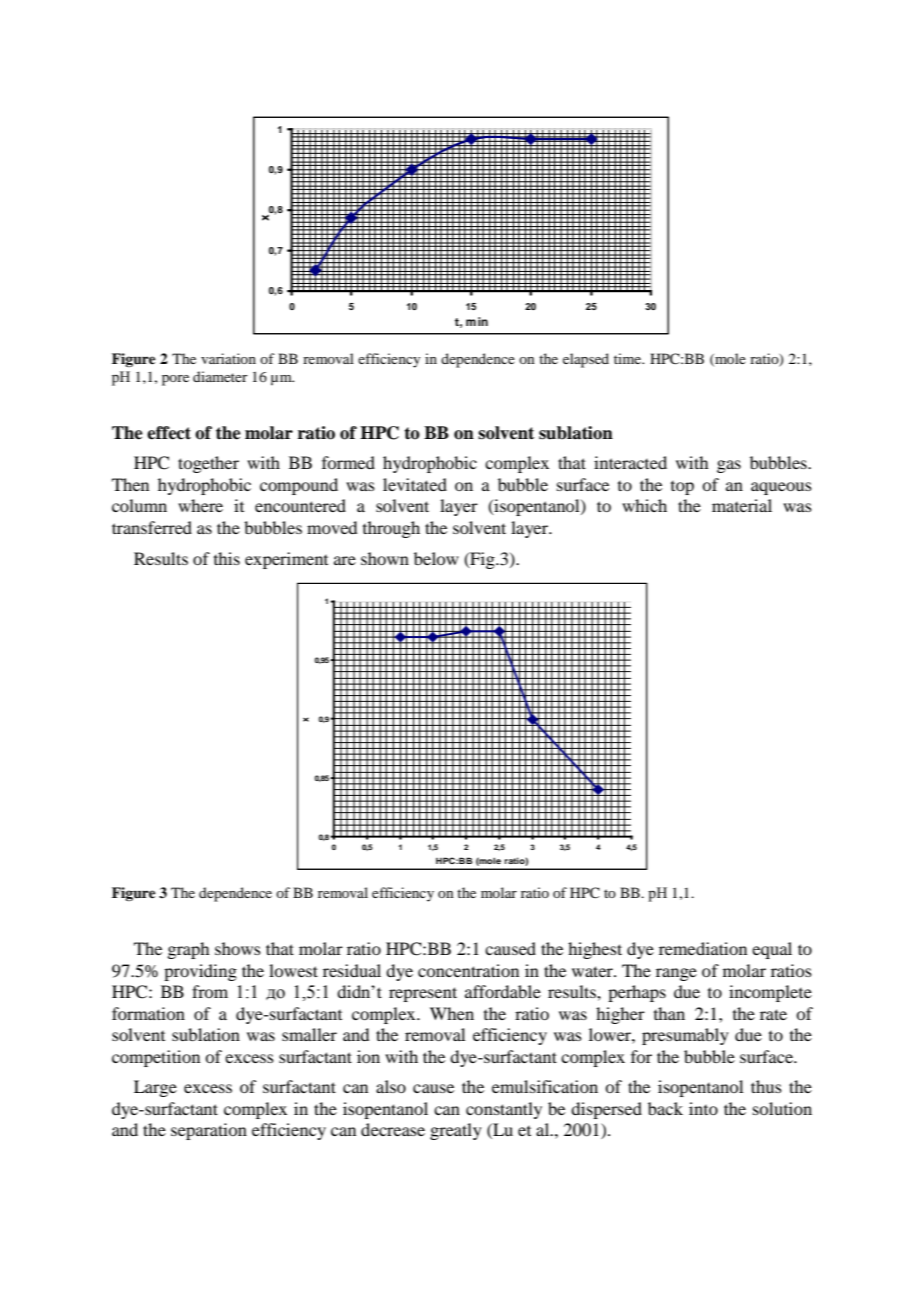  Describe the element at coordinates (456, 1131) in the screenshot. I see `greatly` at that location.
